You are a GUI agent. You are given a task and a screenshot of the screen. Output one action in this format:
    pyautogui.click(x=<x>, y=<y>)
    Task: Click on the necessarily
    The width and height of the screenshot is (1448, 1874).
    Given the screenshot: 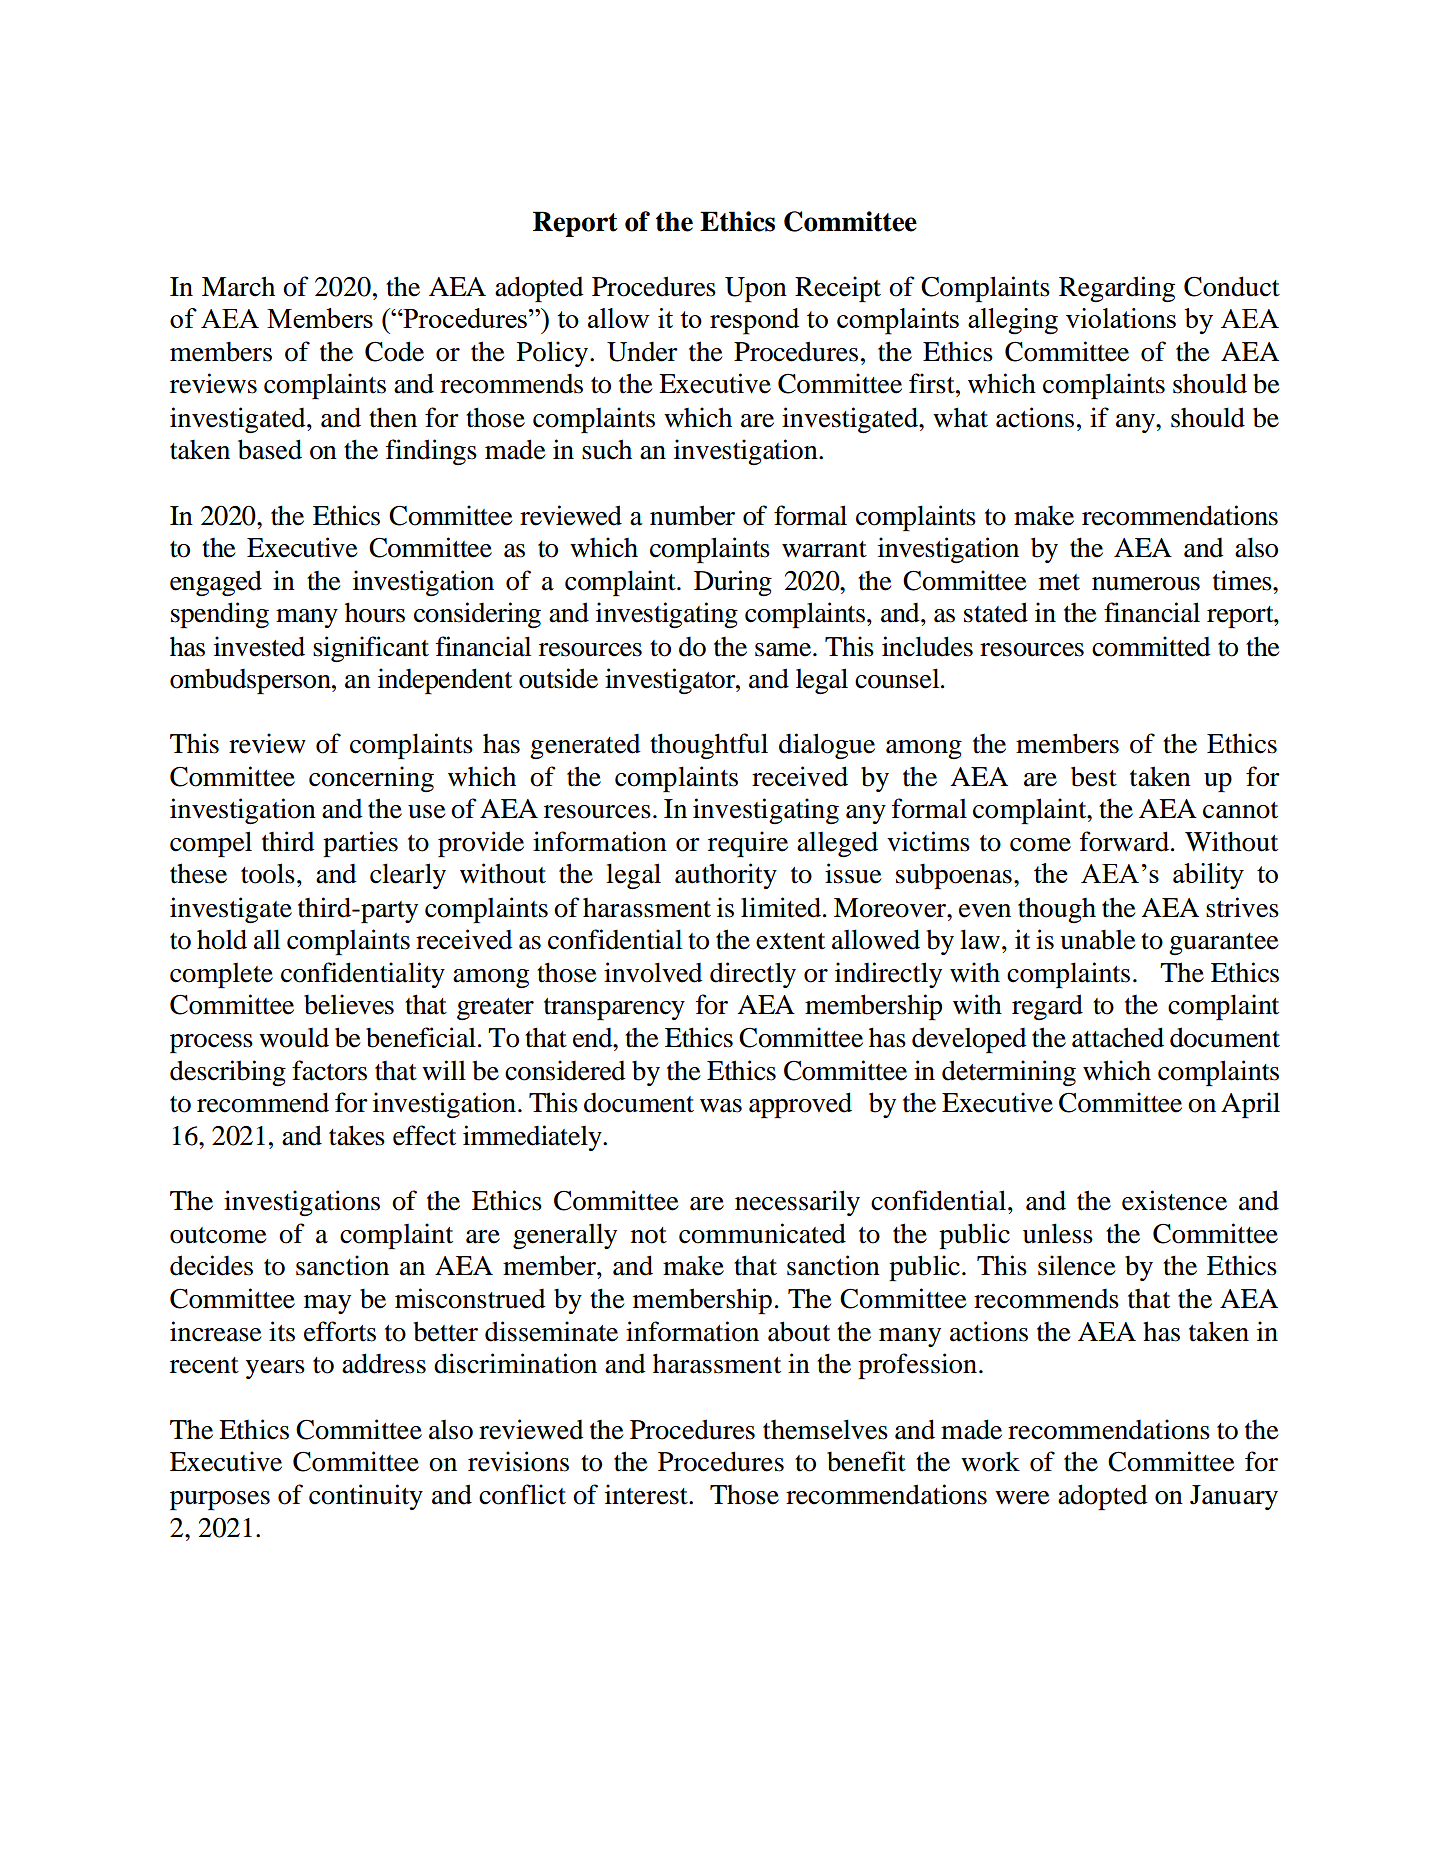 What is the action you would take?
    pyautogui.click(x=797, y=1203)
